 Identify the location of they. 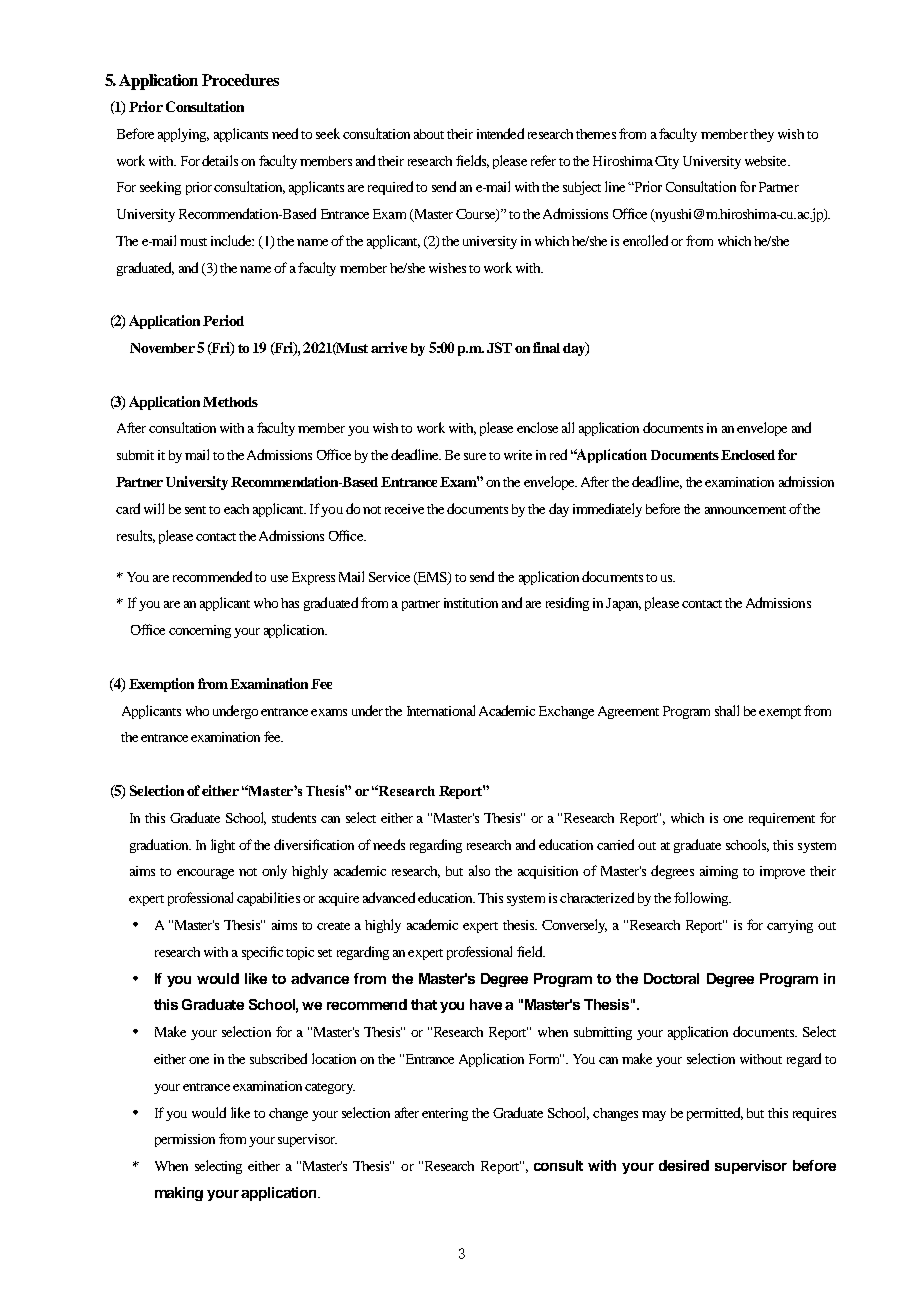
(762, 135).
